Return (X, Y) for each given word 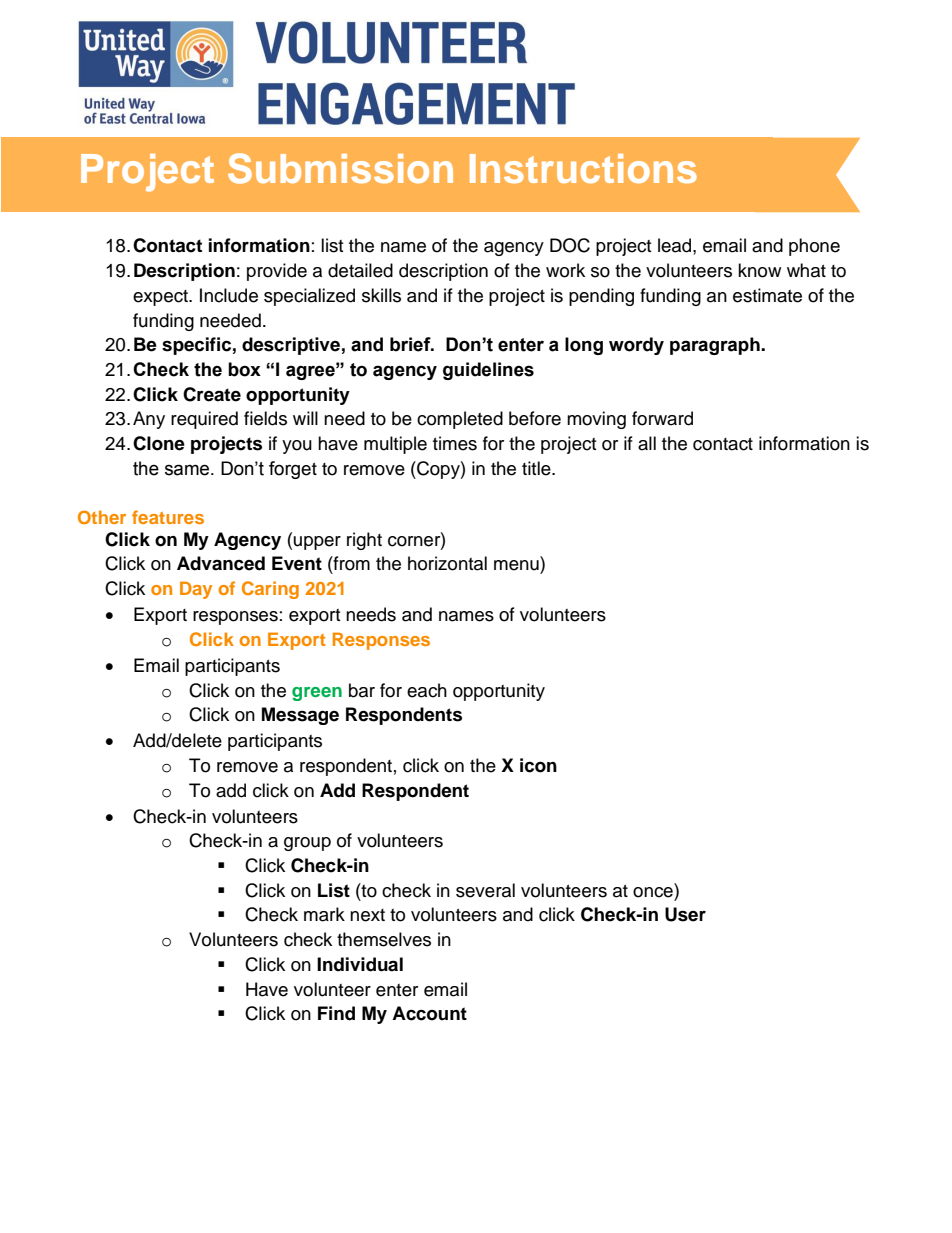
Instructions (583, 168)
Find (336, 1013)
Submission (340, 168)
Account (429, 1013)
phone (814, 247)
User (685, 914)
